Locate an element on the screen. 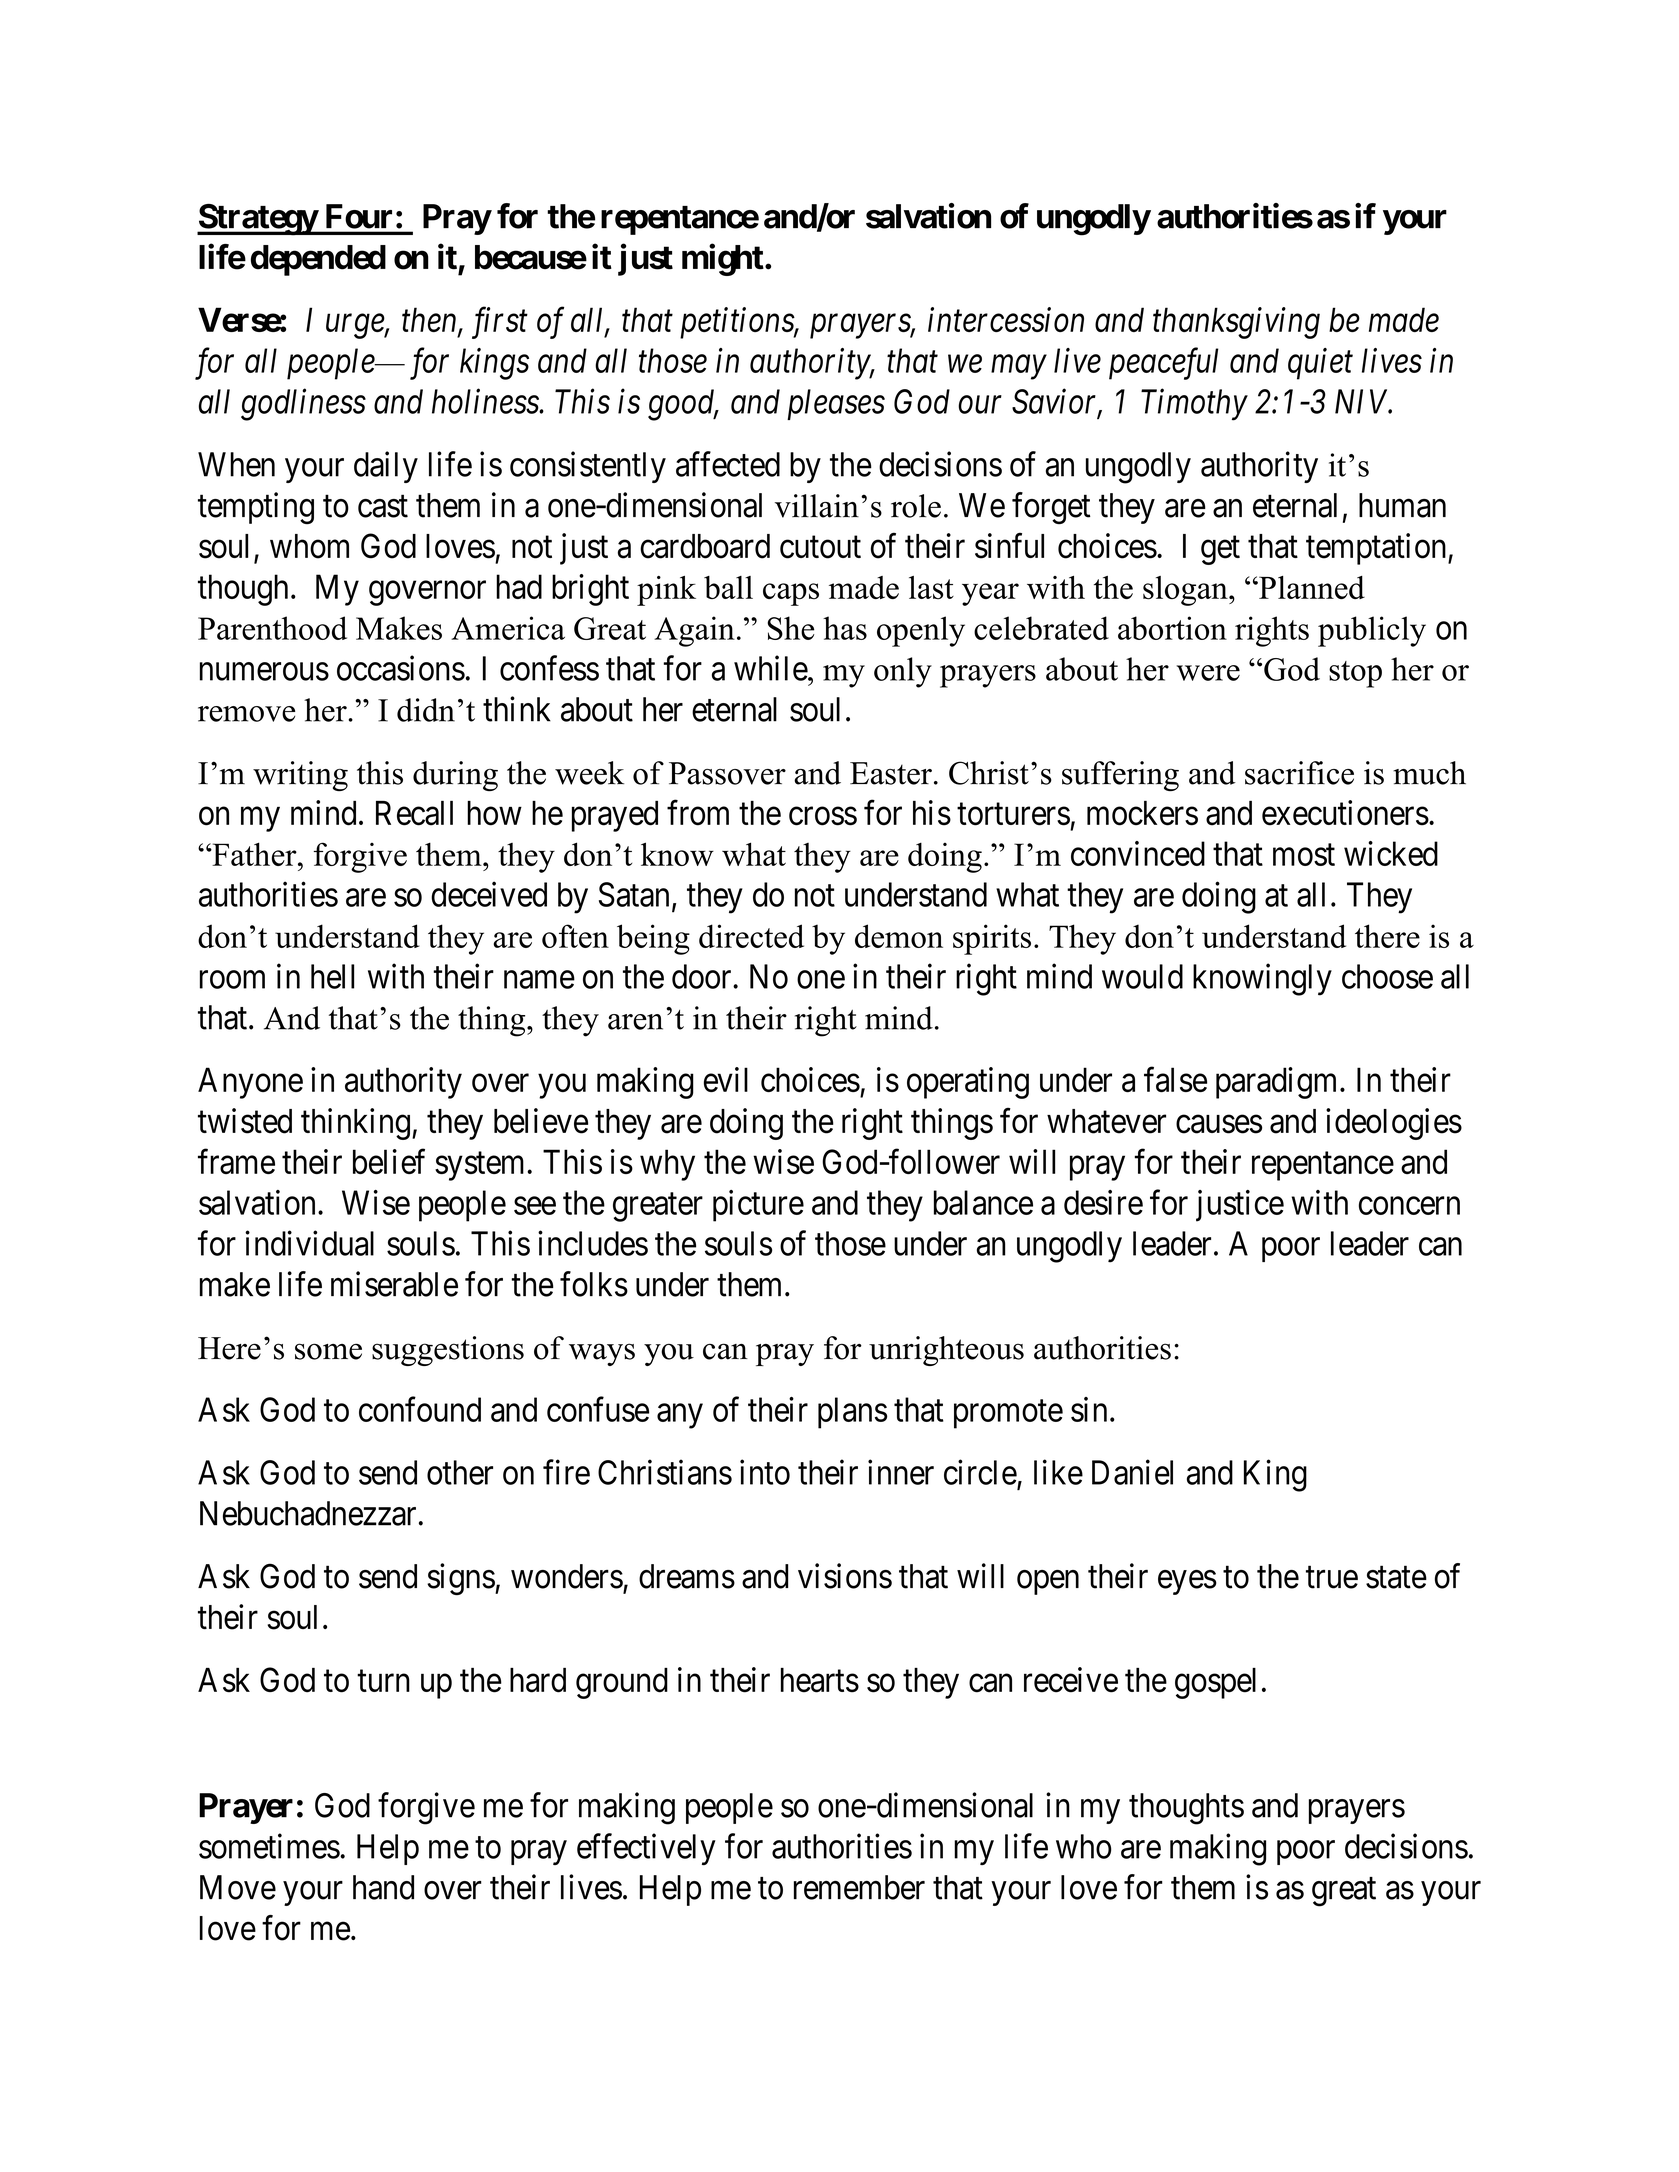  might is located at coordinates (723, 260).
